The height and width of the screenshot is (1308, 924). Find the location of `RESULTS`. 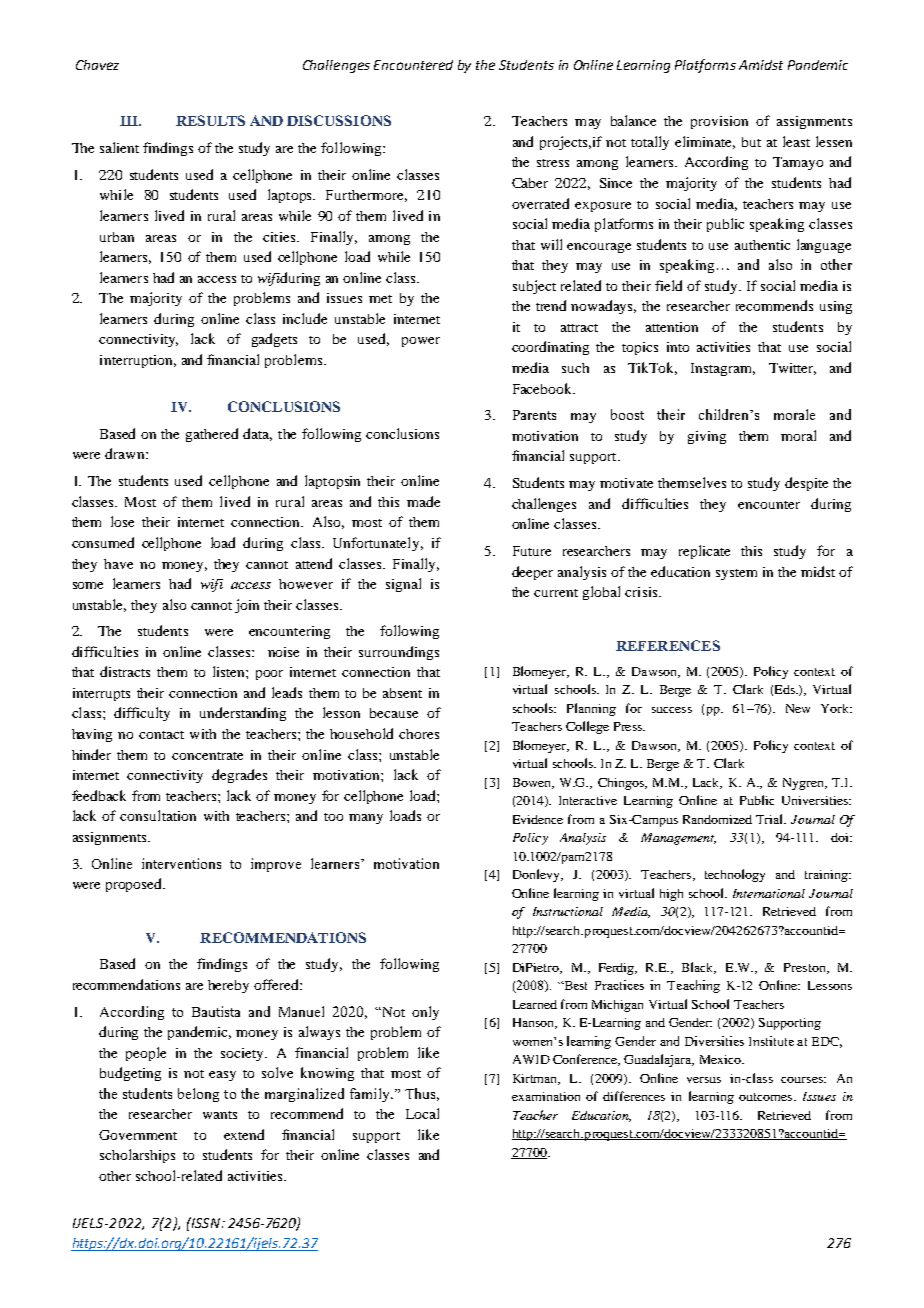

RESULTS is located at coordinates (210, 120).
